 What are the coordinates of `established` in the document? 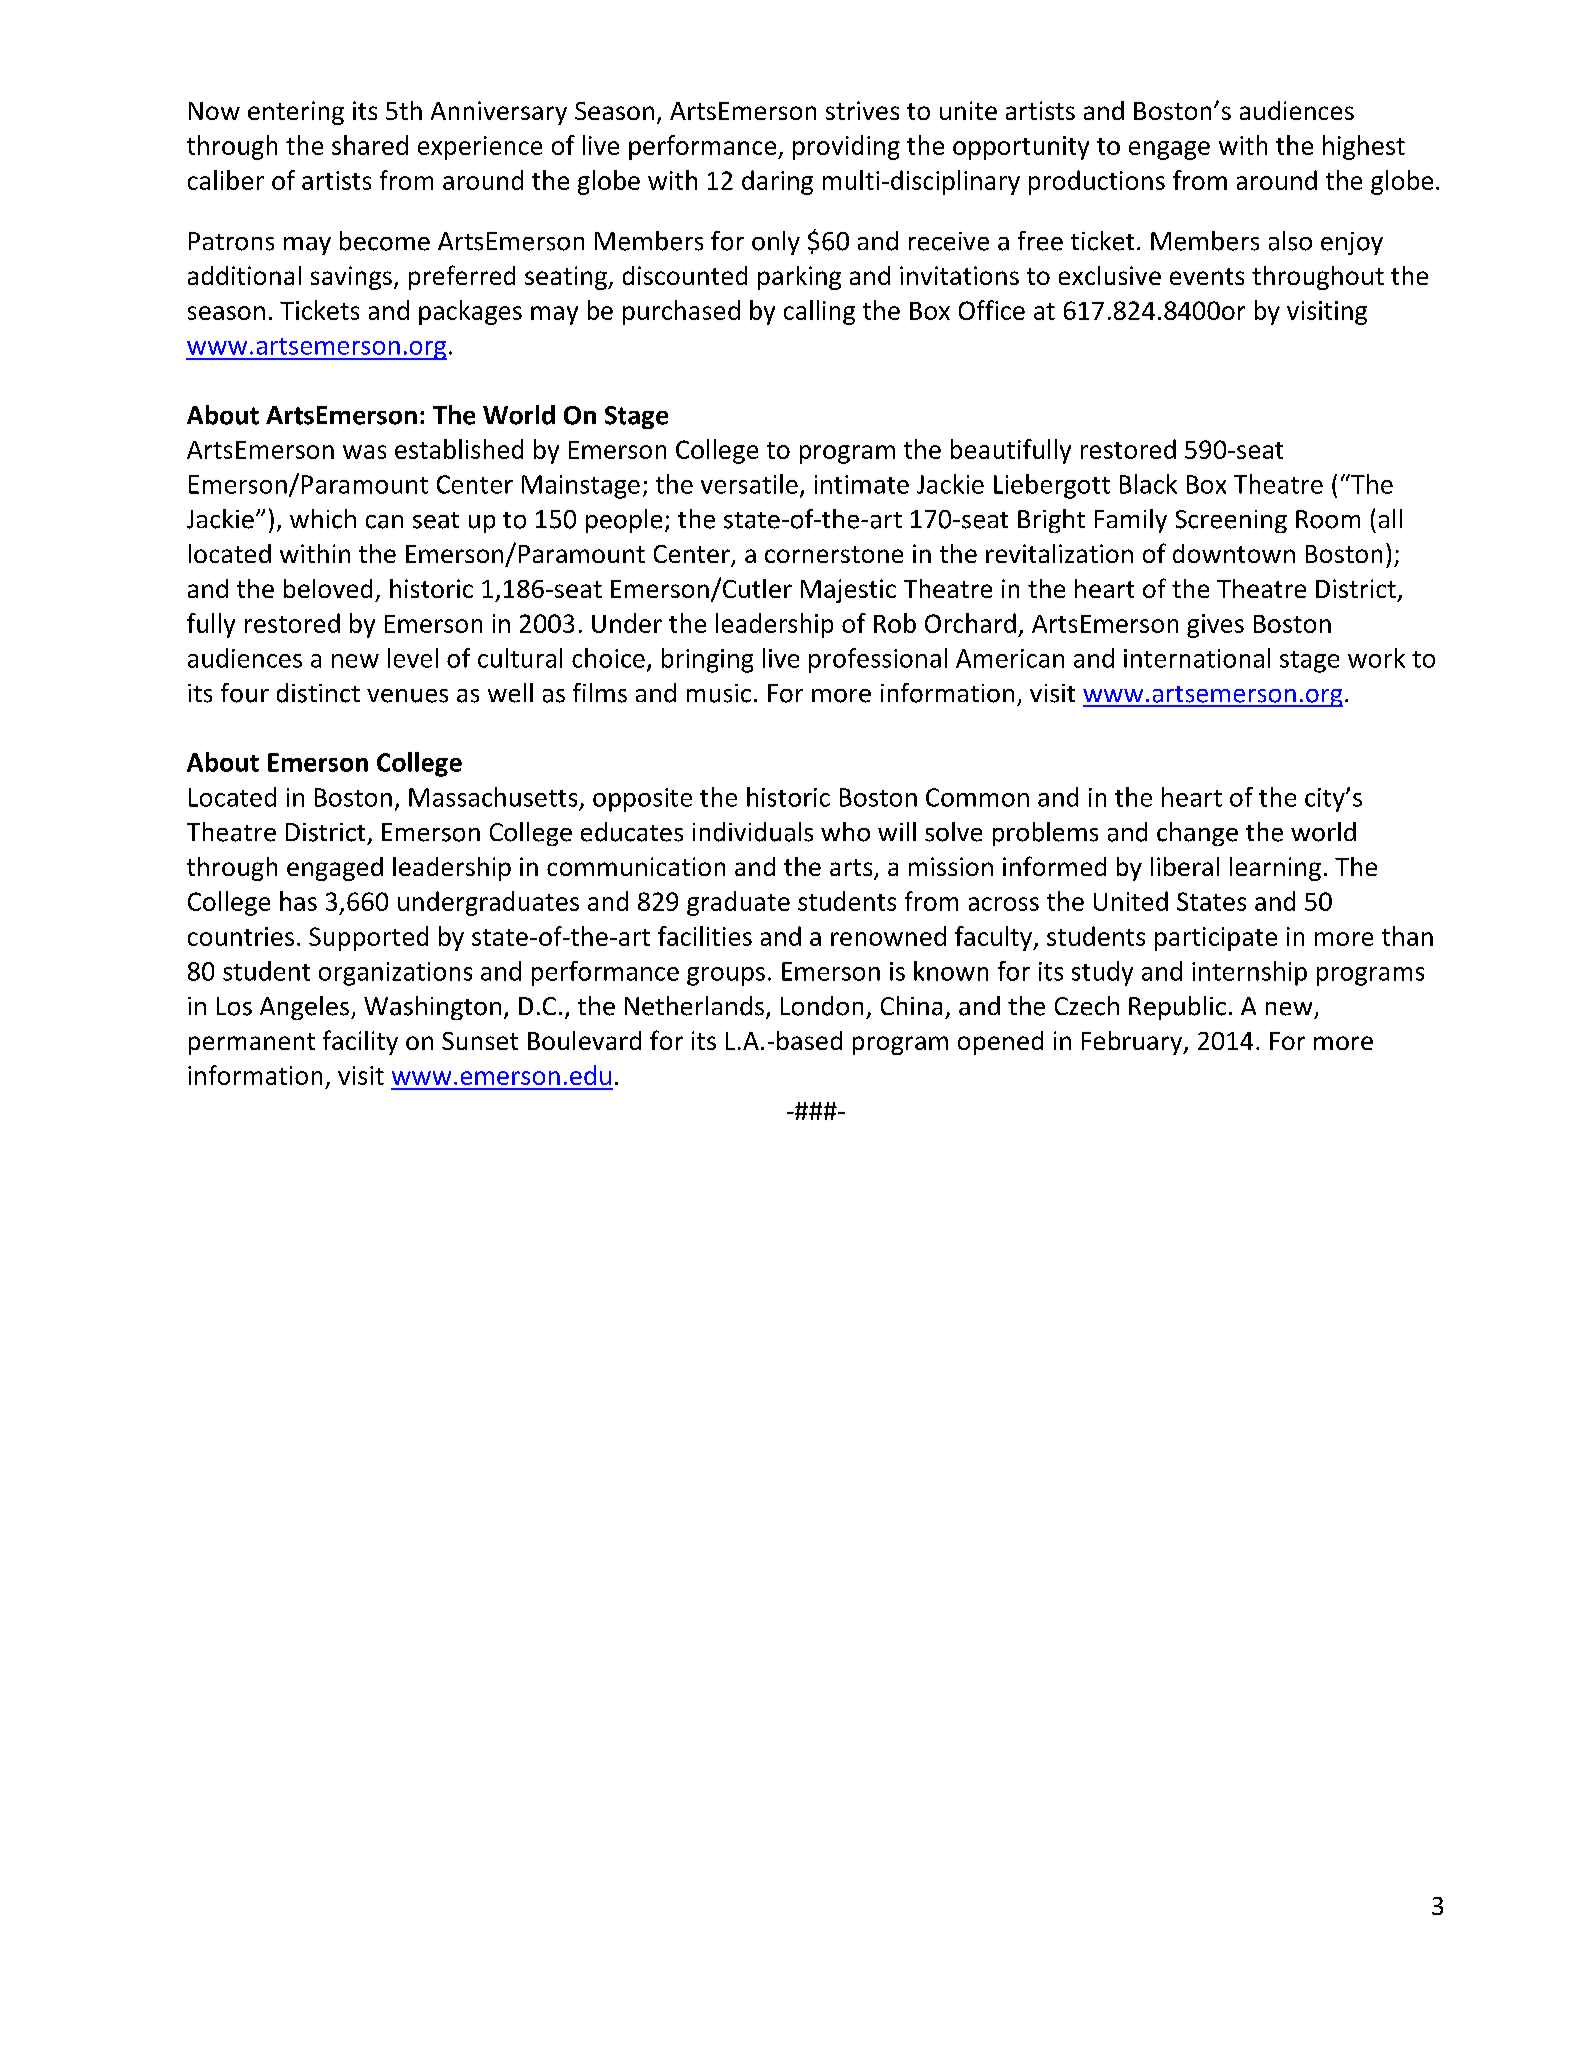 It's located at (459, 449).
